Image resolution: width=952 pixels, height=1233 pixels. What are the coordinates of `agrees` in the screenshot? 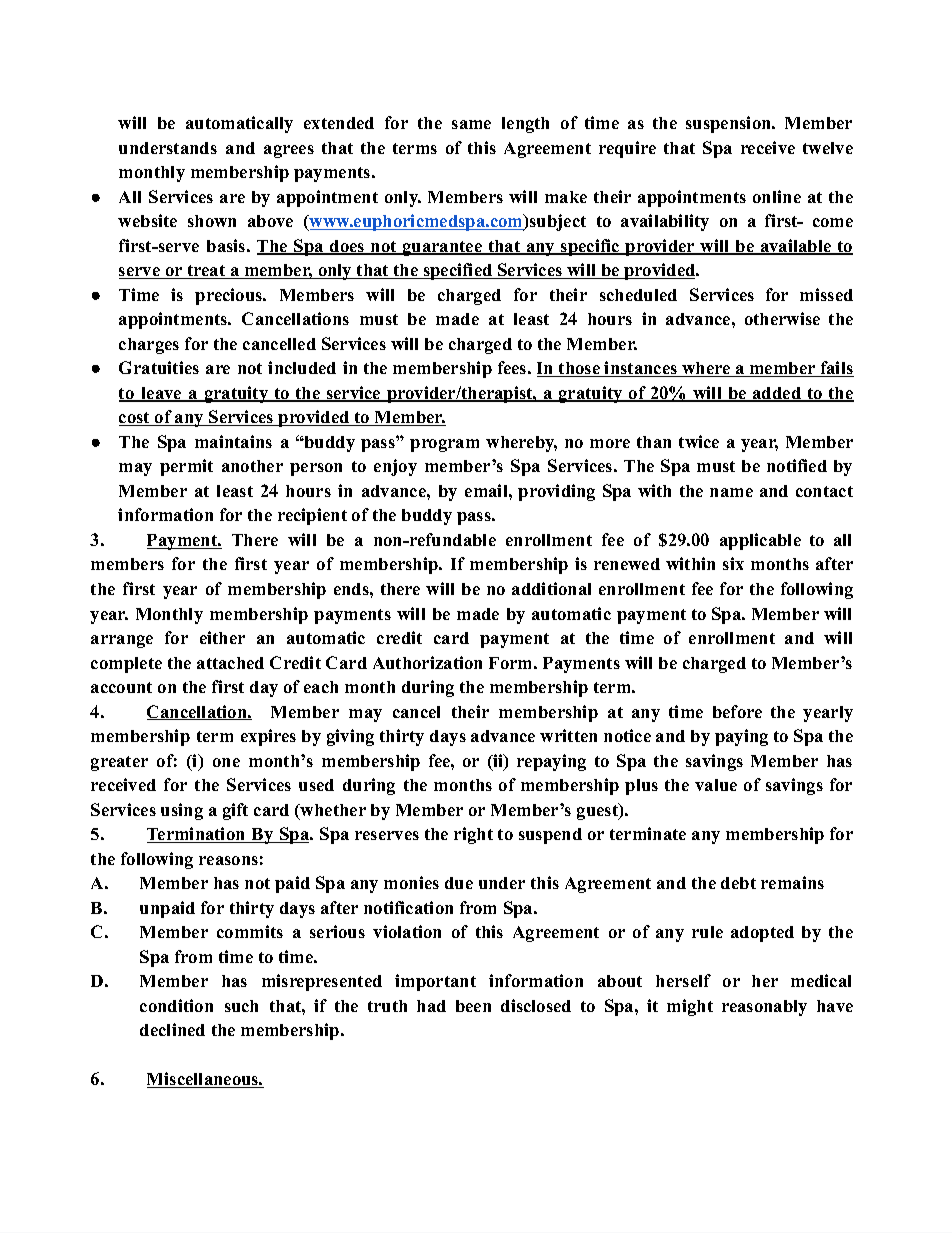 It's located at (289, 151).
